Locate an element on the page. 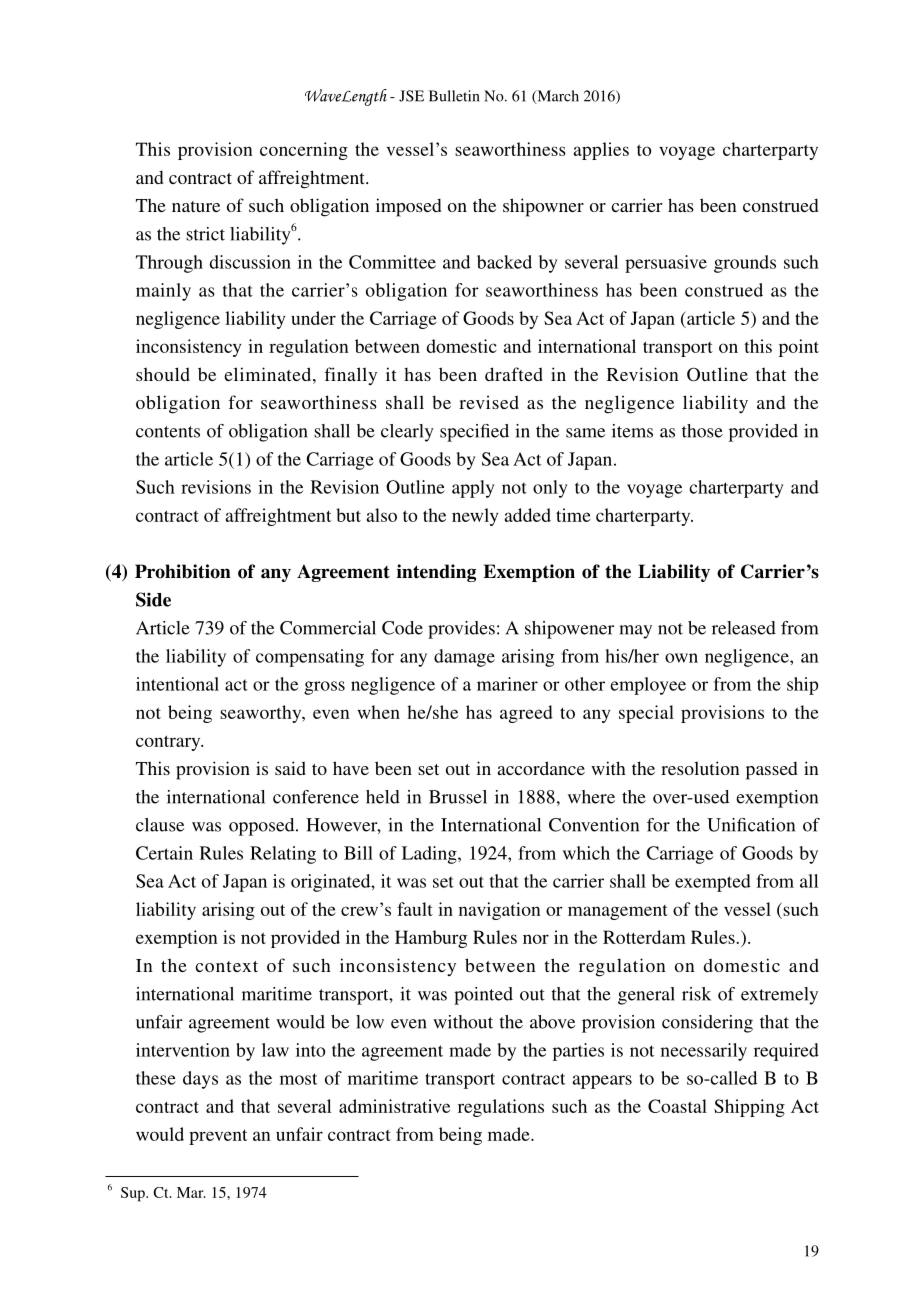  opposed is located at coordinates (263, 827).
